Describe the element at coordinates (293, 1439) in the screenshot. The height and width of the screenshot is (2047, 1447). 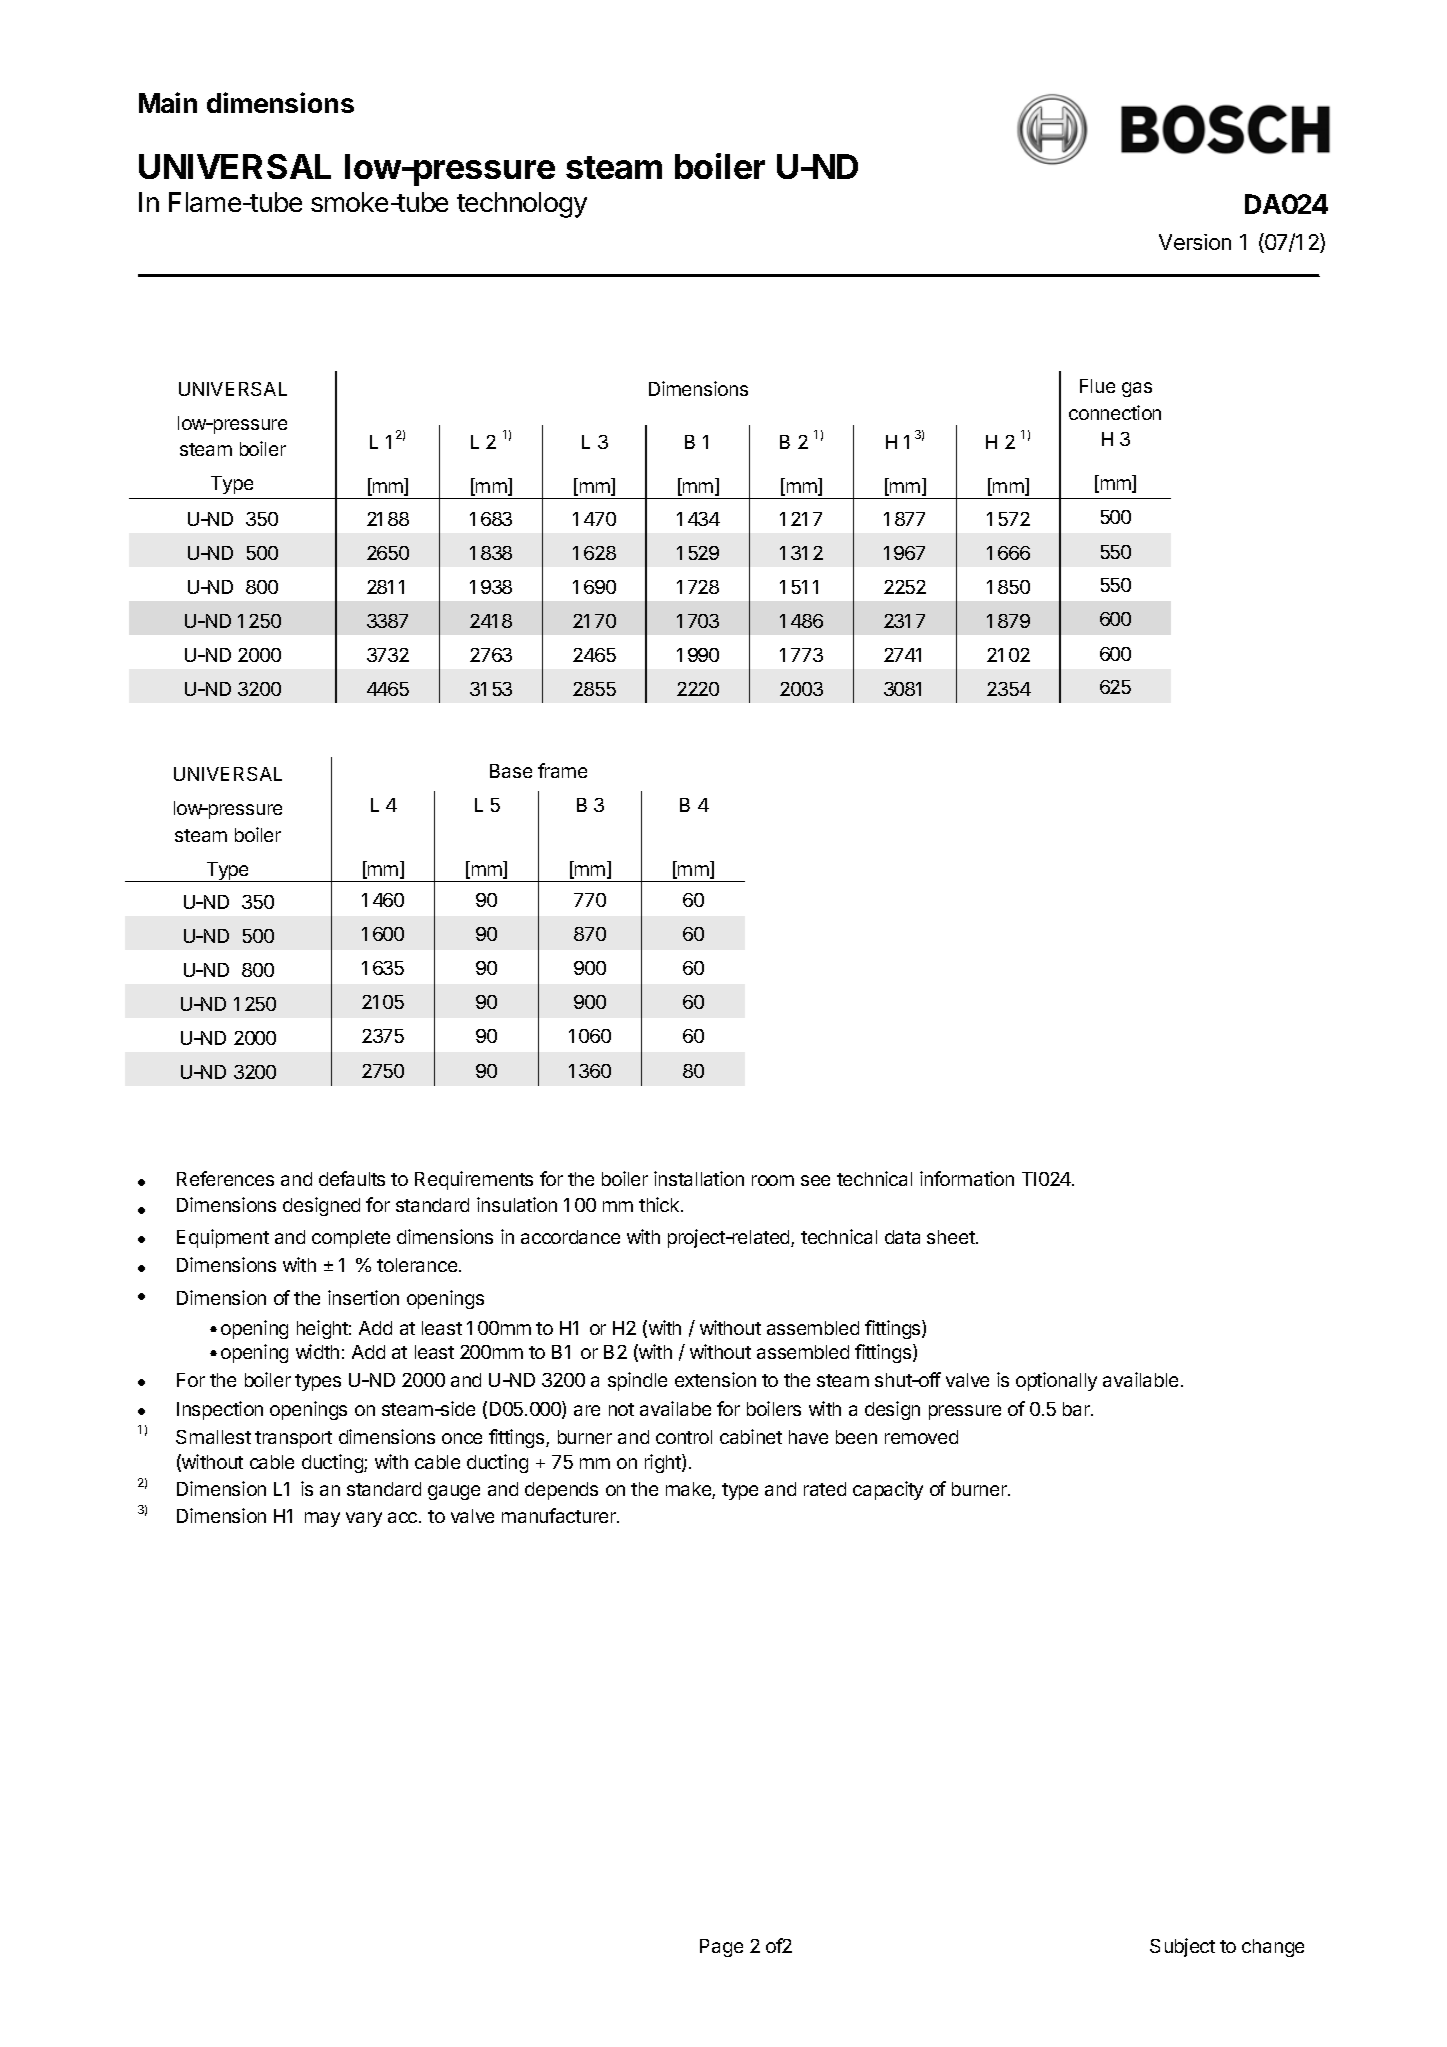
I see `transport` at that location.
